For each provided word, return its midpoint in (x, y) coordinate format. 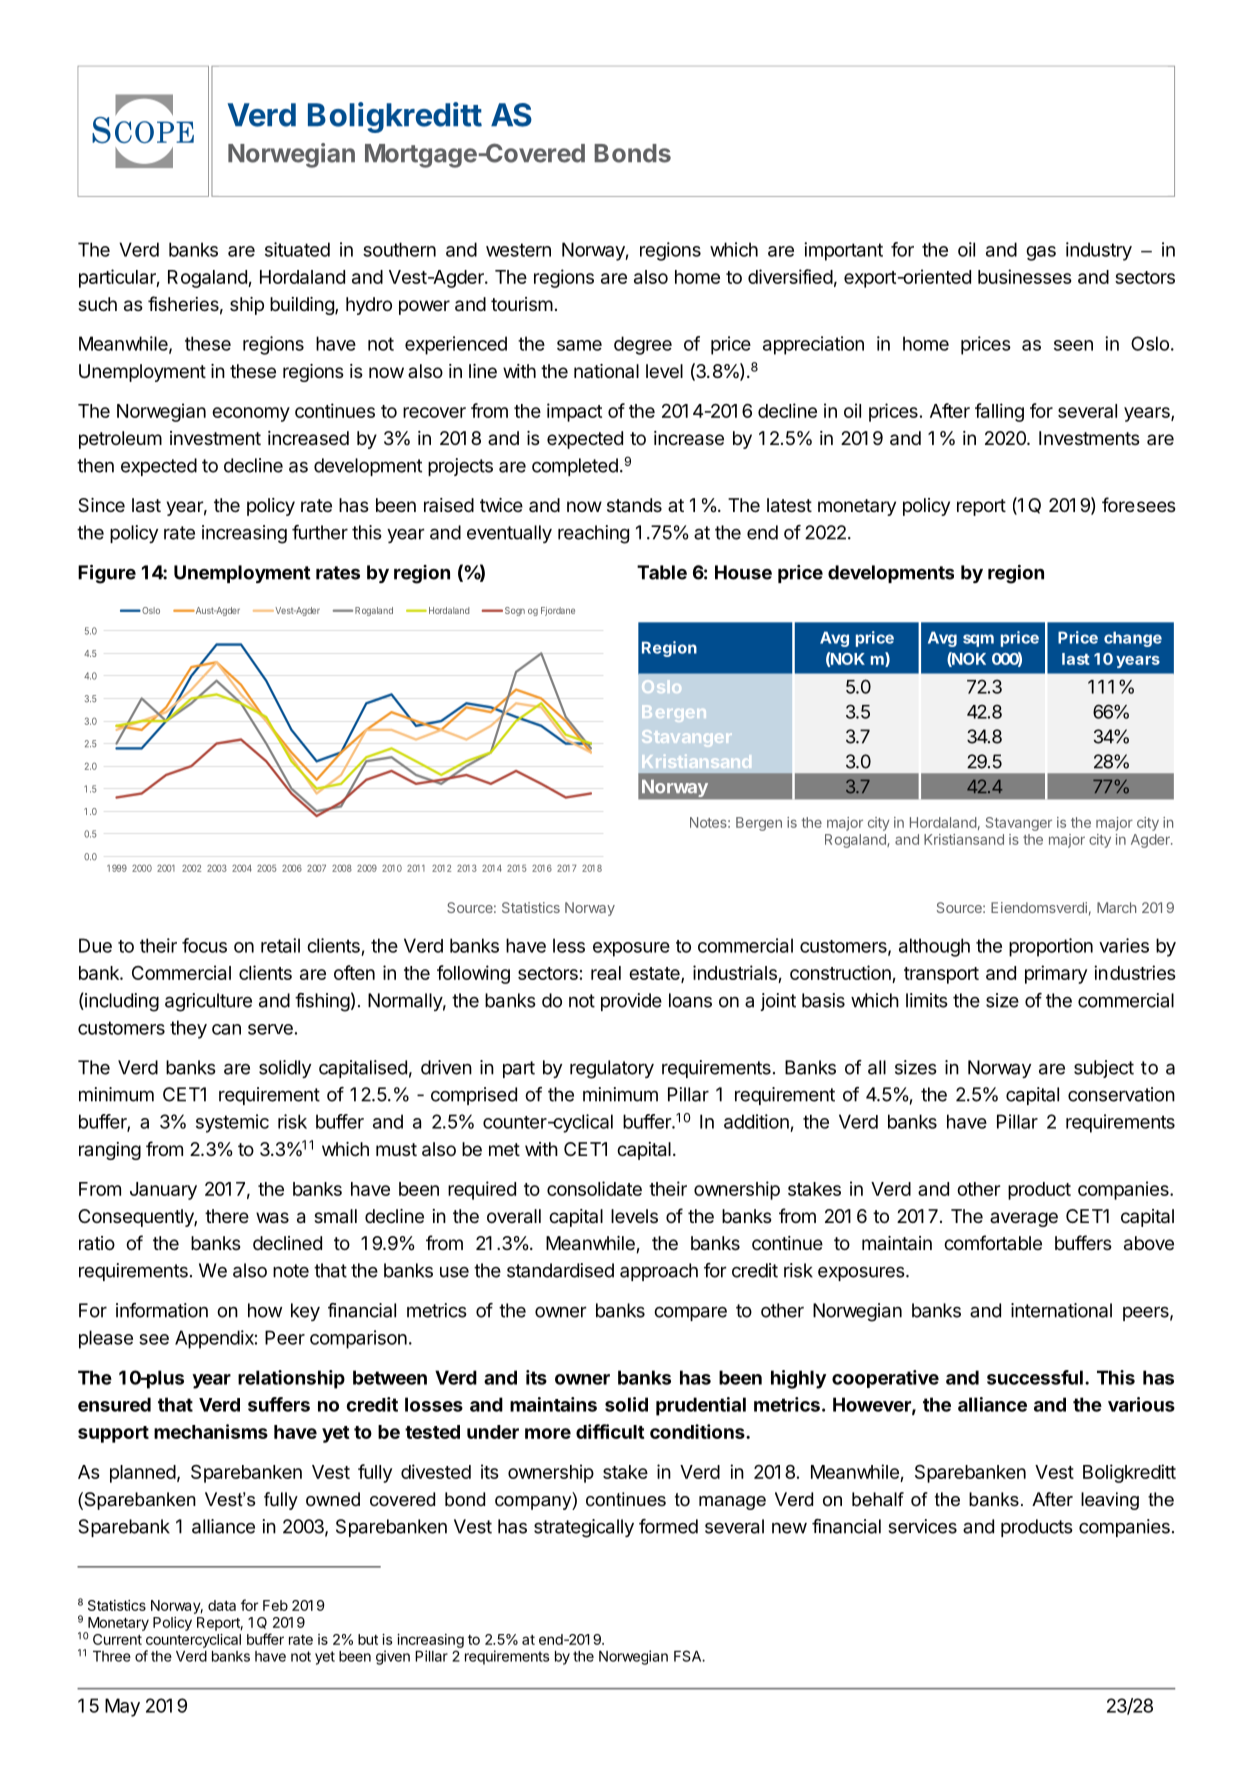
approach (659, 1272)
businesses (1025, 276)
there (227, 1216)
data (222, 1605)
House (743, 572)
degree (643, 345)
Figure (107, 574)
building (303, 306)
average (1024, 1219)
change (1133, 639)
